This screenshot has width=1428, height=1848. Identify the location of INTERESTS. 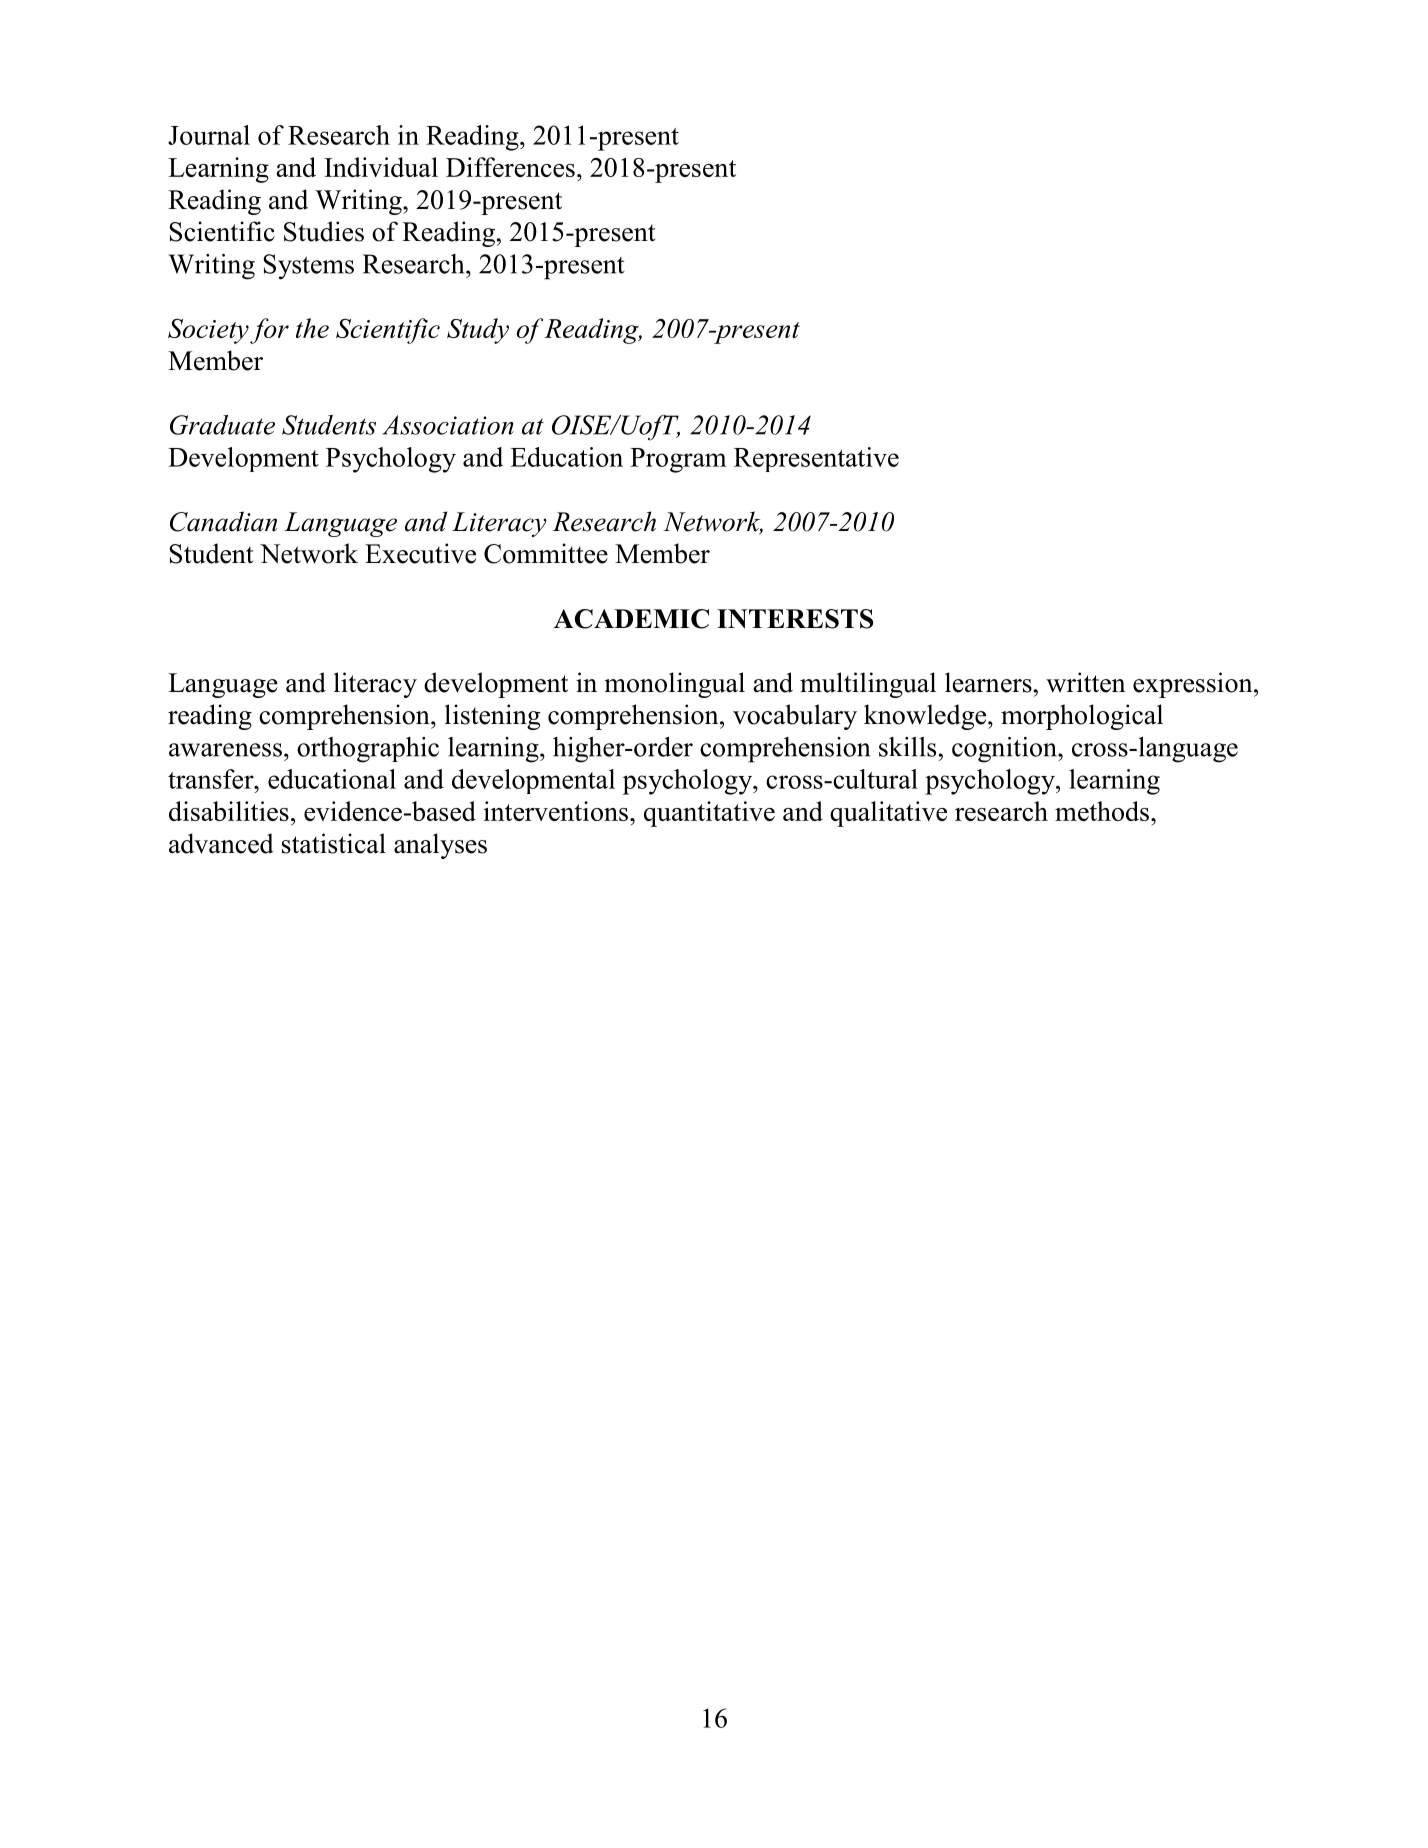
(795, 619).
